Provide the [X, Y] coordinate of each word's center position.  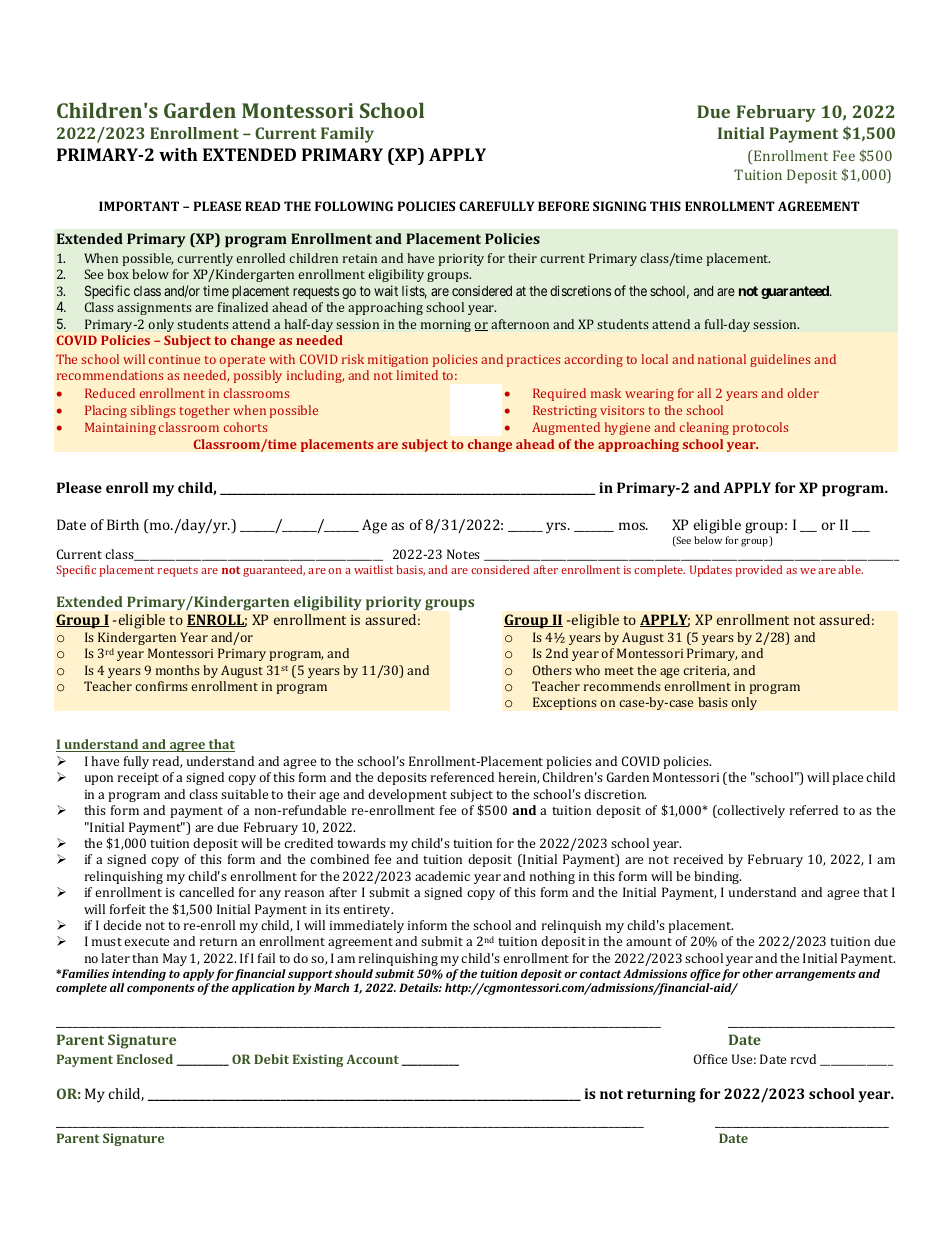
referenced [462, 777]
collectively [750, 811]
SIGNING [619, 206]
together [205, 411]
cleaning [704, 428]
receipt [138, 779]
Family [347, 135]
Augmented [566, 428]
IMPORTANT [139, 206]
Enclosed [145, 1059]
